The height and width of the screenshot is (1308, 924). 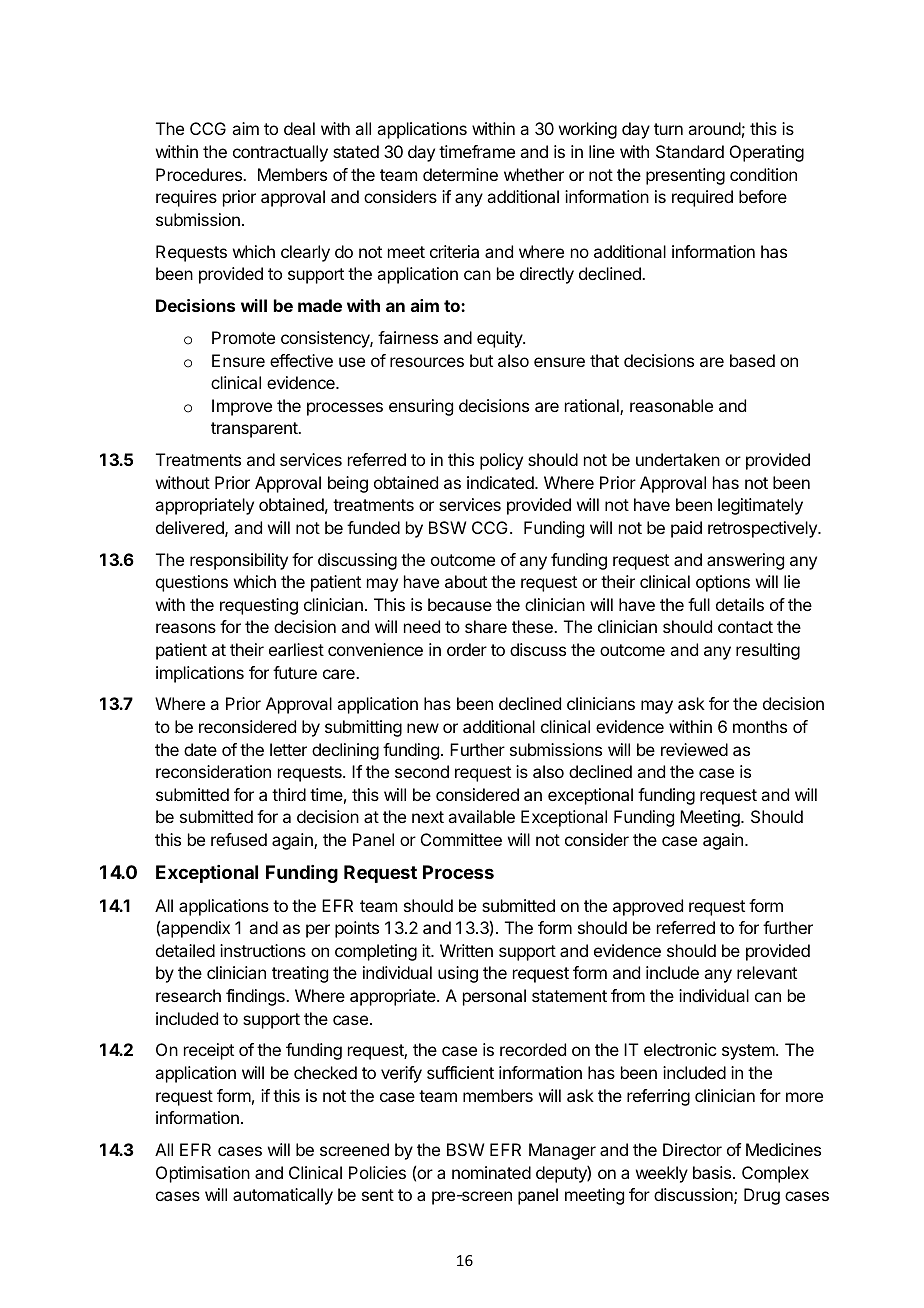 What do you see at coordinates (712, 1172) in the screenshot?
I see `basis` at bounding box center [712, 1172].
